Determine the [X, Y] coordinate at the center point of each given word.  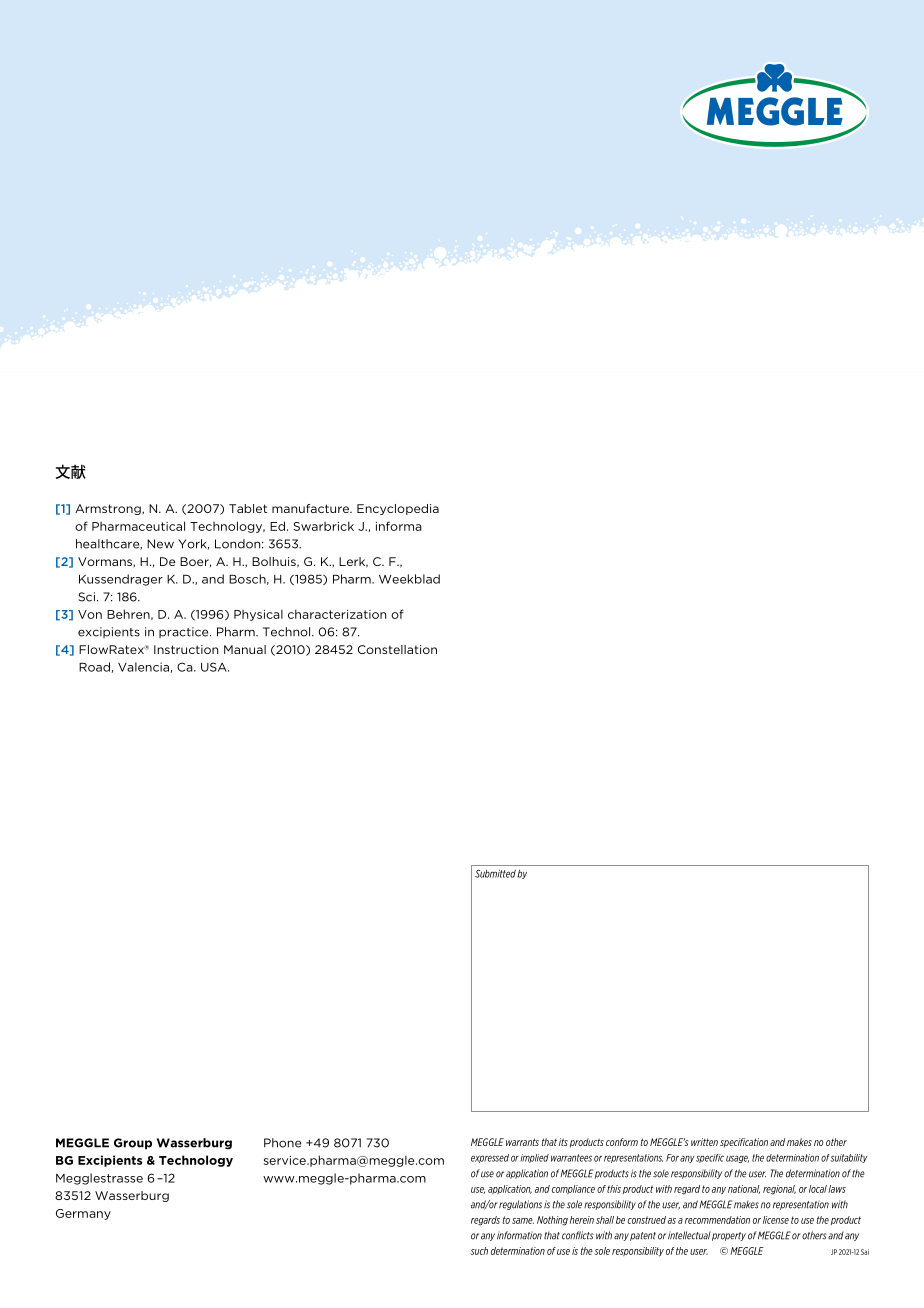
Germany [83, 1214]
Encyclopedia [398, 509]
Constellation [397, 649]
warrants [522, 1142]
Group [133, 1144]
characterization [337, 614]
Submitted [495, 874]
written [704, 1142]
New [160, 544]
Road [94, 667]
